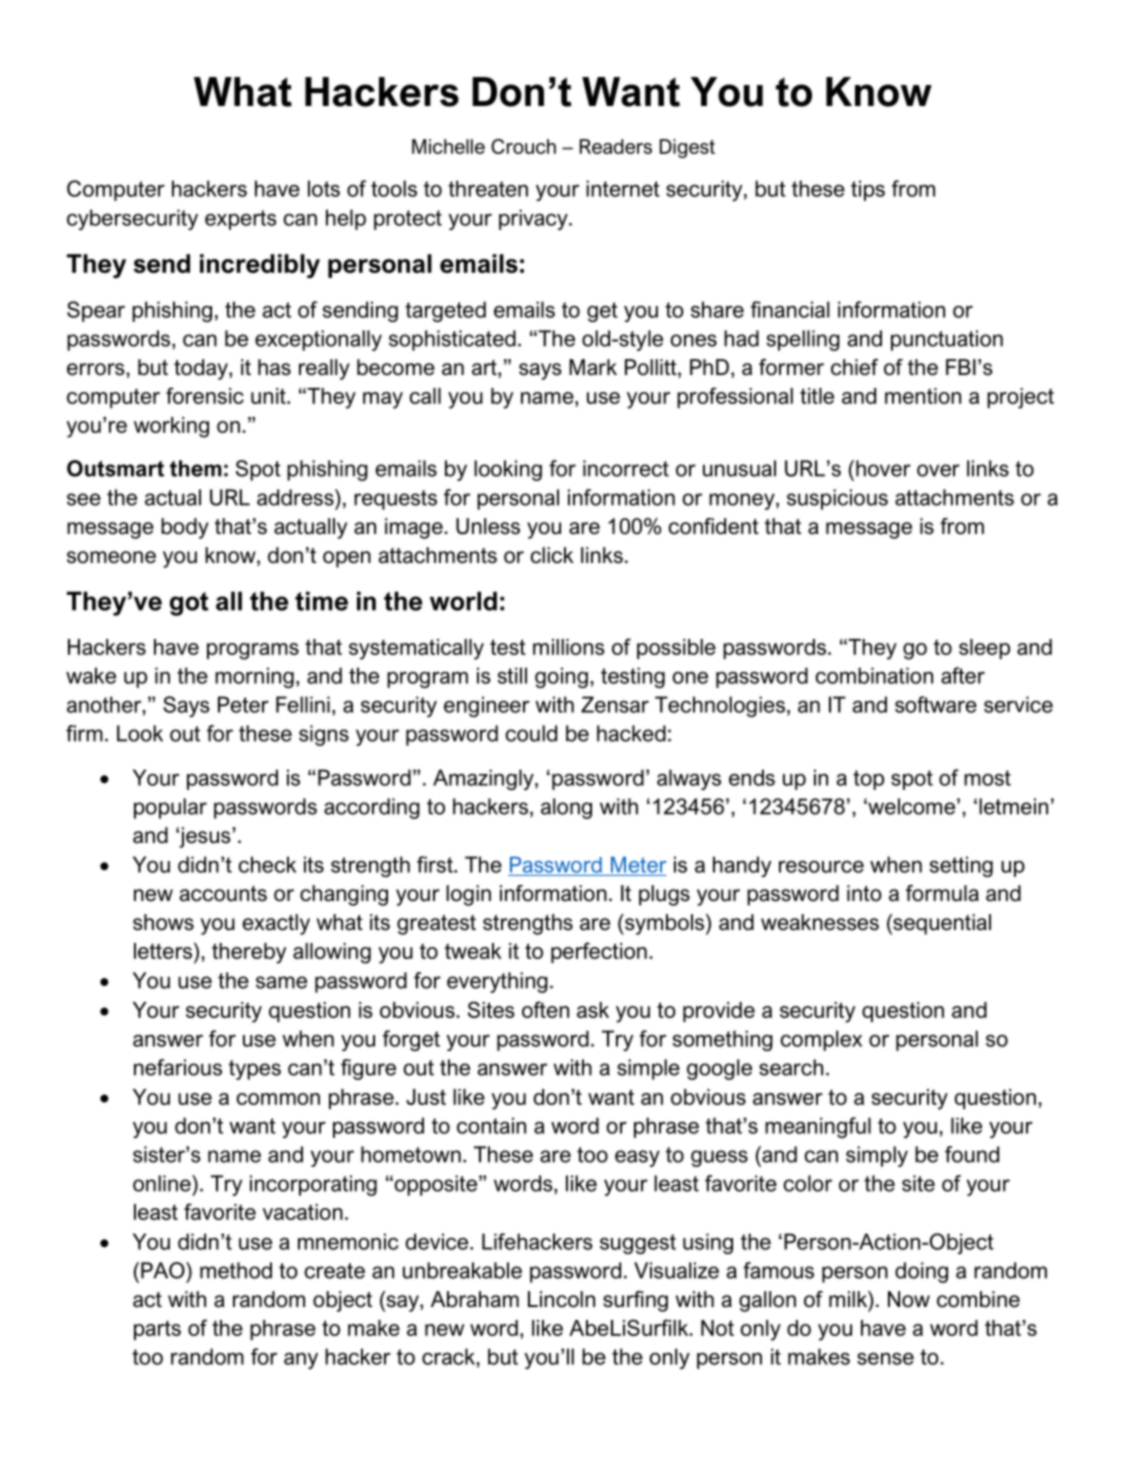 The image size is (1126, 1458). What do you see at coordinates (170, 808) in the screenshot?
I see `popular` at bounding box center [170, 808].
